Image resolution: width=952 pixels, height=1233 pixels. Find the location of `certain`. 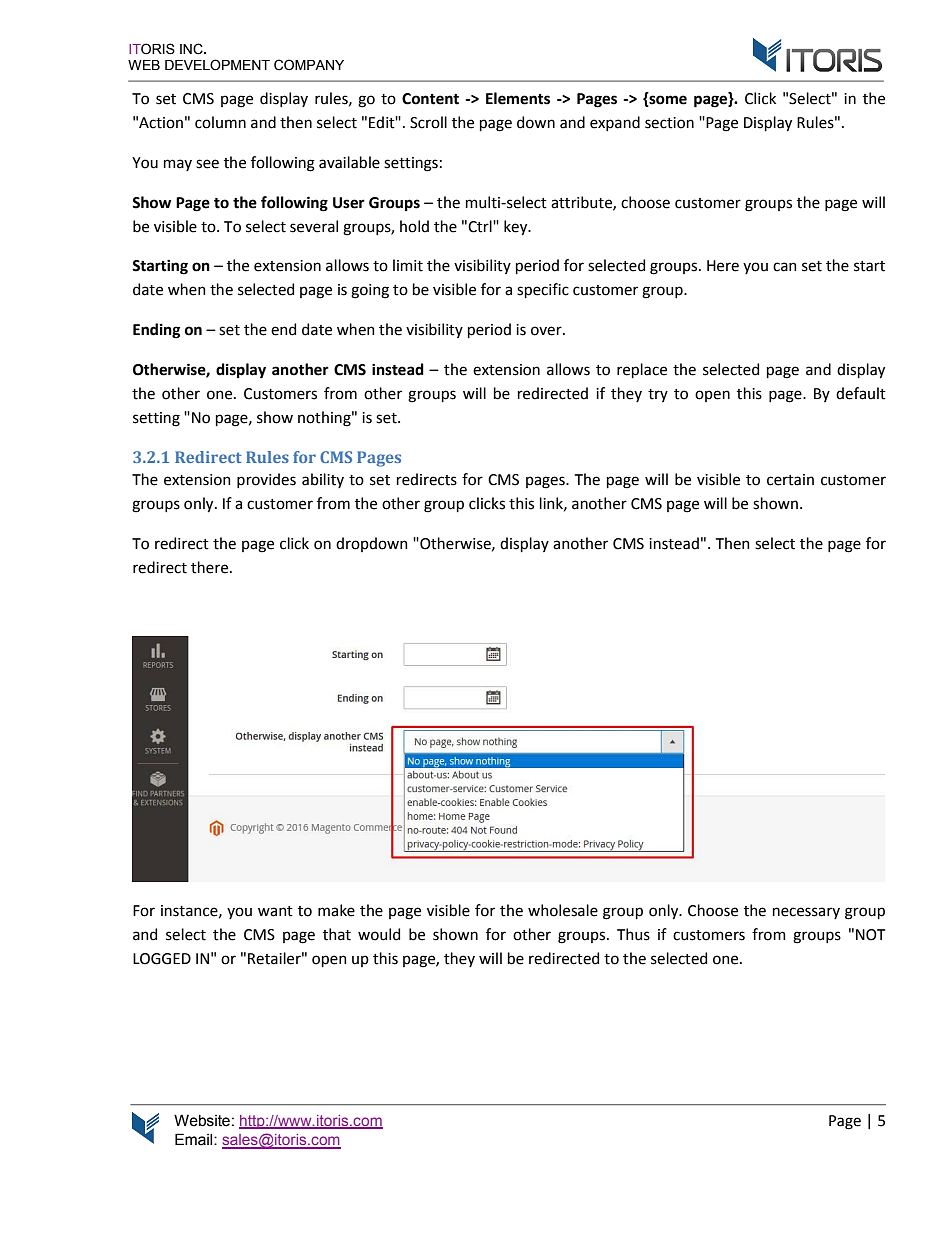

certain is located at coordinates (790, 480).
